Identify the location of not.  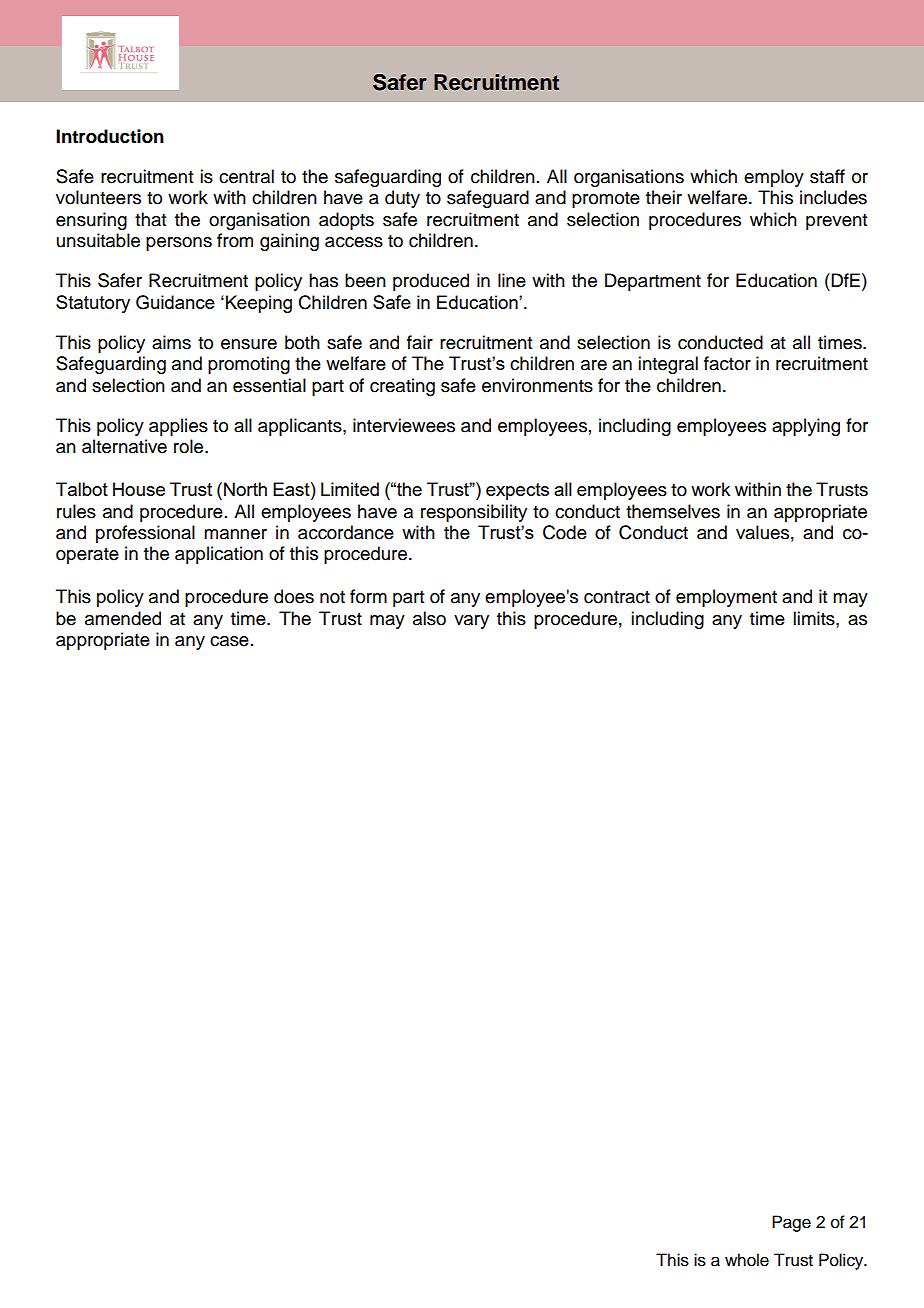
(332, 597).
